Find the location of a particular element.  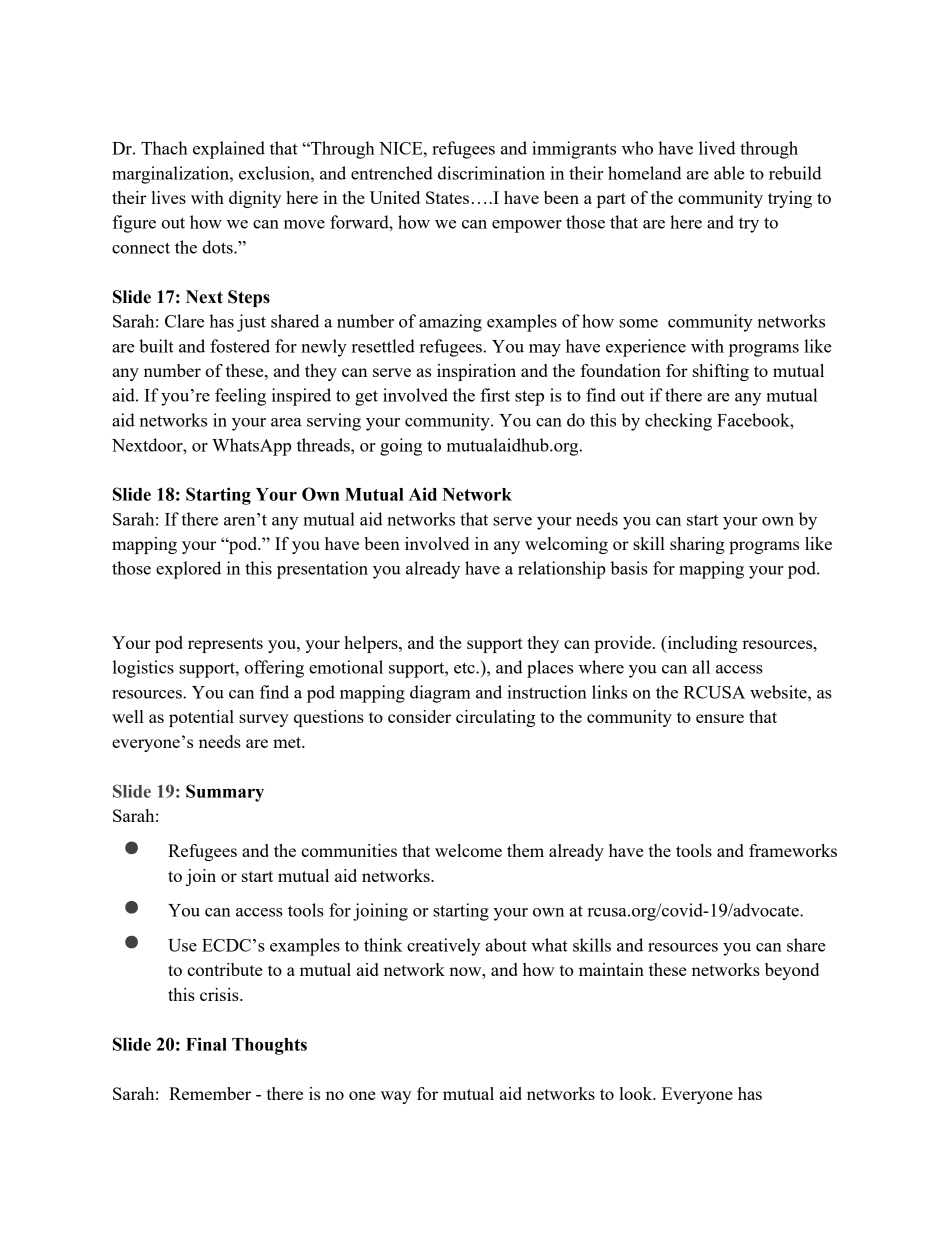

all is located at coordinates (701, 667).
